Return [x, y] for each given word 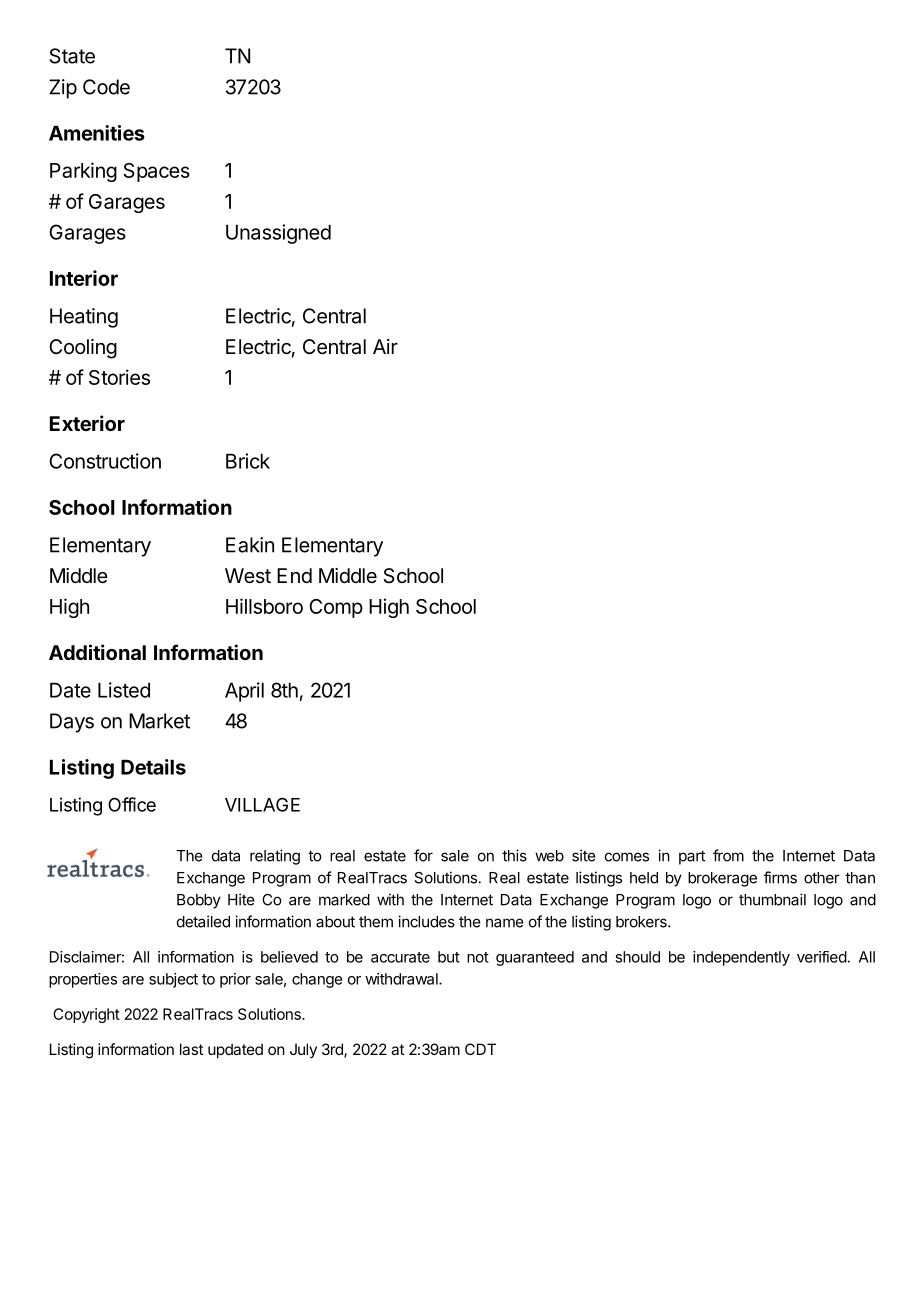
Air [385, 346]
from [728, 855]
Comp [336, 608]
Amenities [97, 133]
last [191, 1049]
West [248, 575]
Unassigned [278, 234]
